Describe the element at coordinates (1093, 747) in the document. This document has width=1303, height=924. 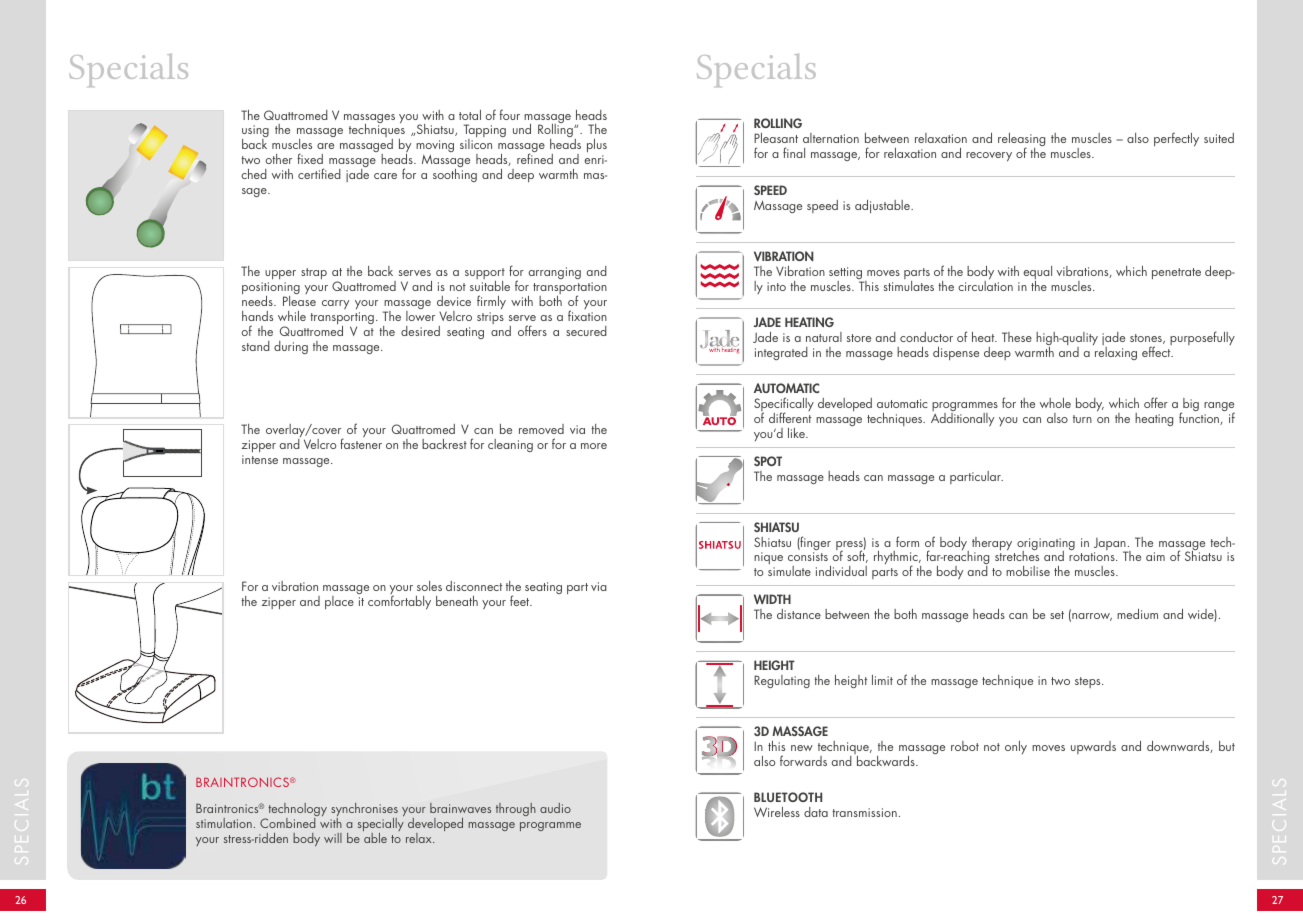
I see `upwards` at that location.
